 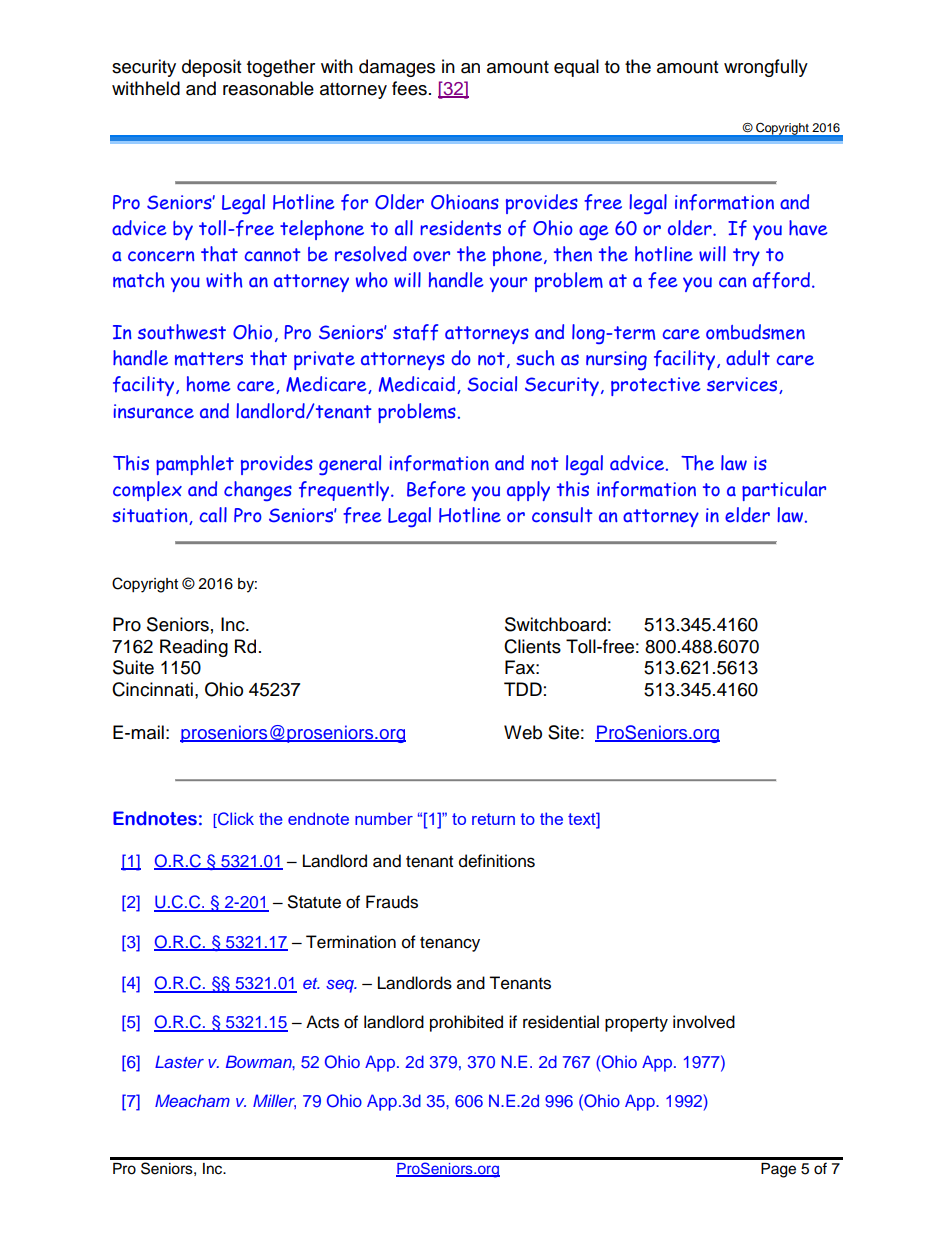 What do you see at coordinates (523, 689) in the screenshot?
I see `TDD` at bounding box center [523, 689].
